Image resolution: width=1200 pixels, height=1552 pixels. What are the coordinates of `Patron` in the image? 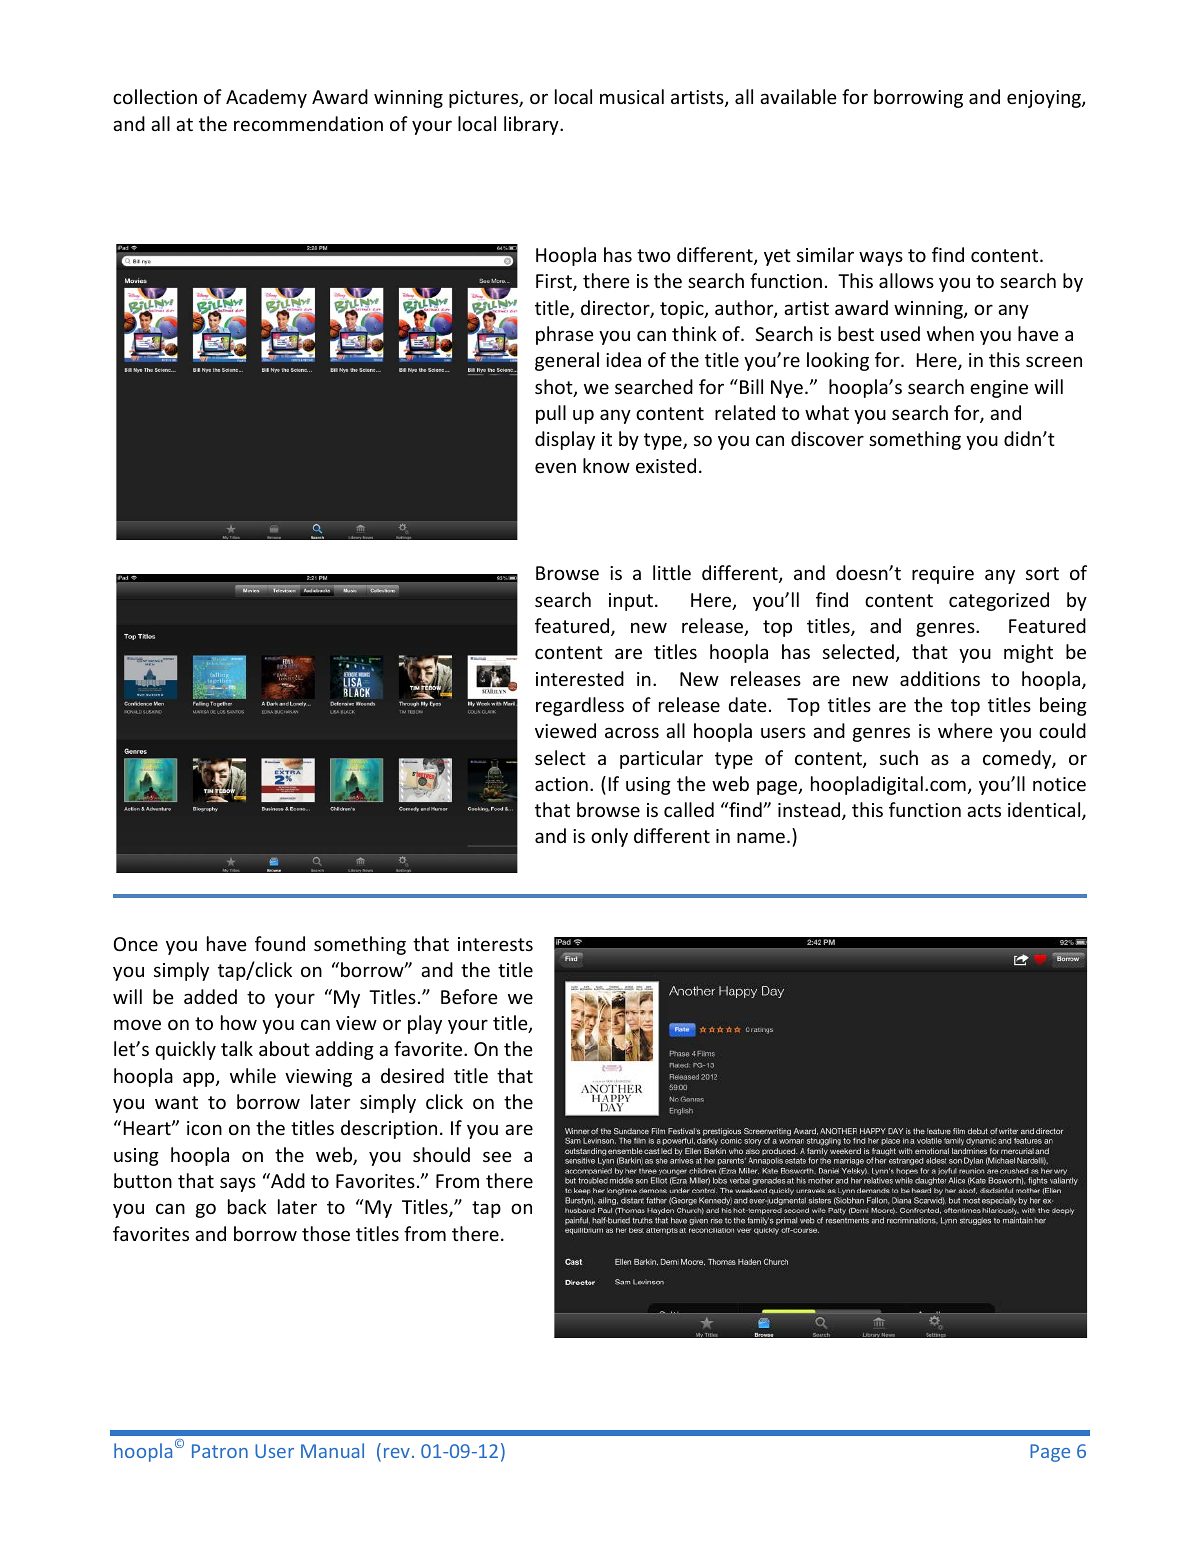 It's located at (220, 1451).
